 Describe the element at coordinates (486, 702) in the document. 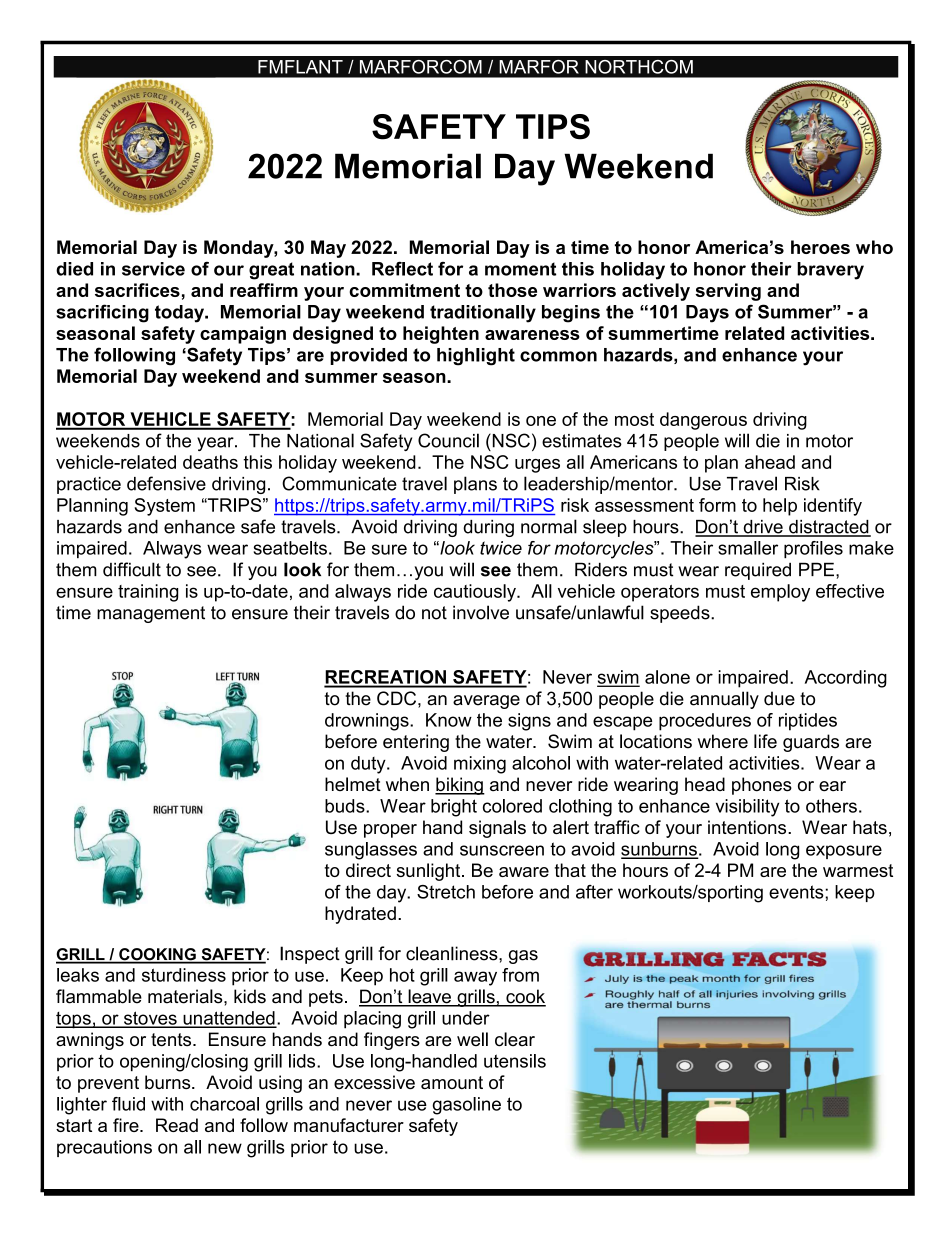

I see `average` at that location.
